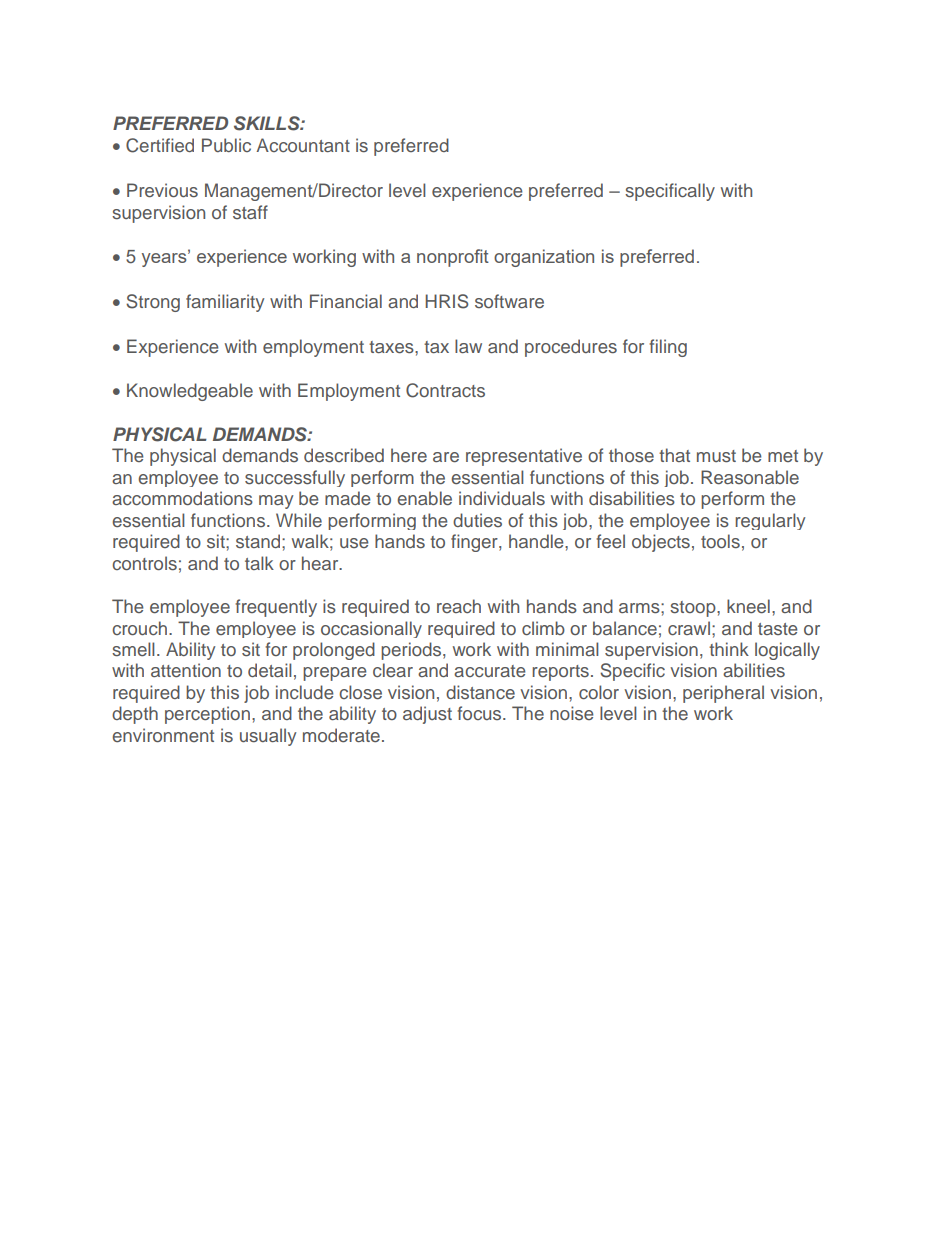  I want to click on Public, so click(226, 145).
